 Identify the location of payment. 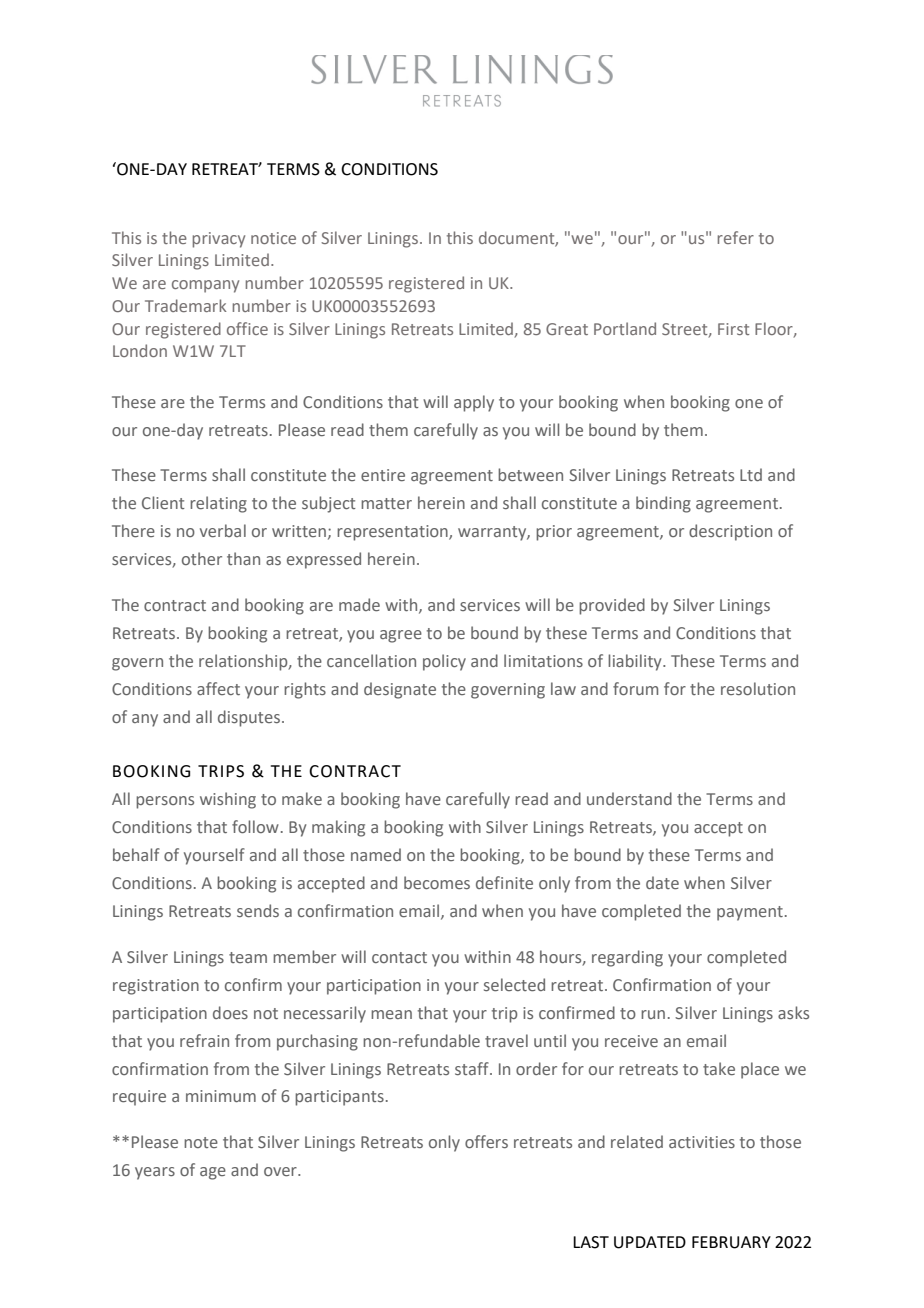
(750, 913).
